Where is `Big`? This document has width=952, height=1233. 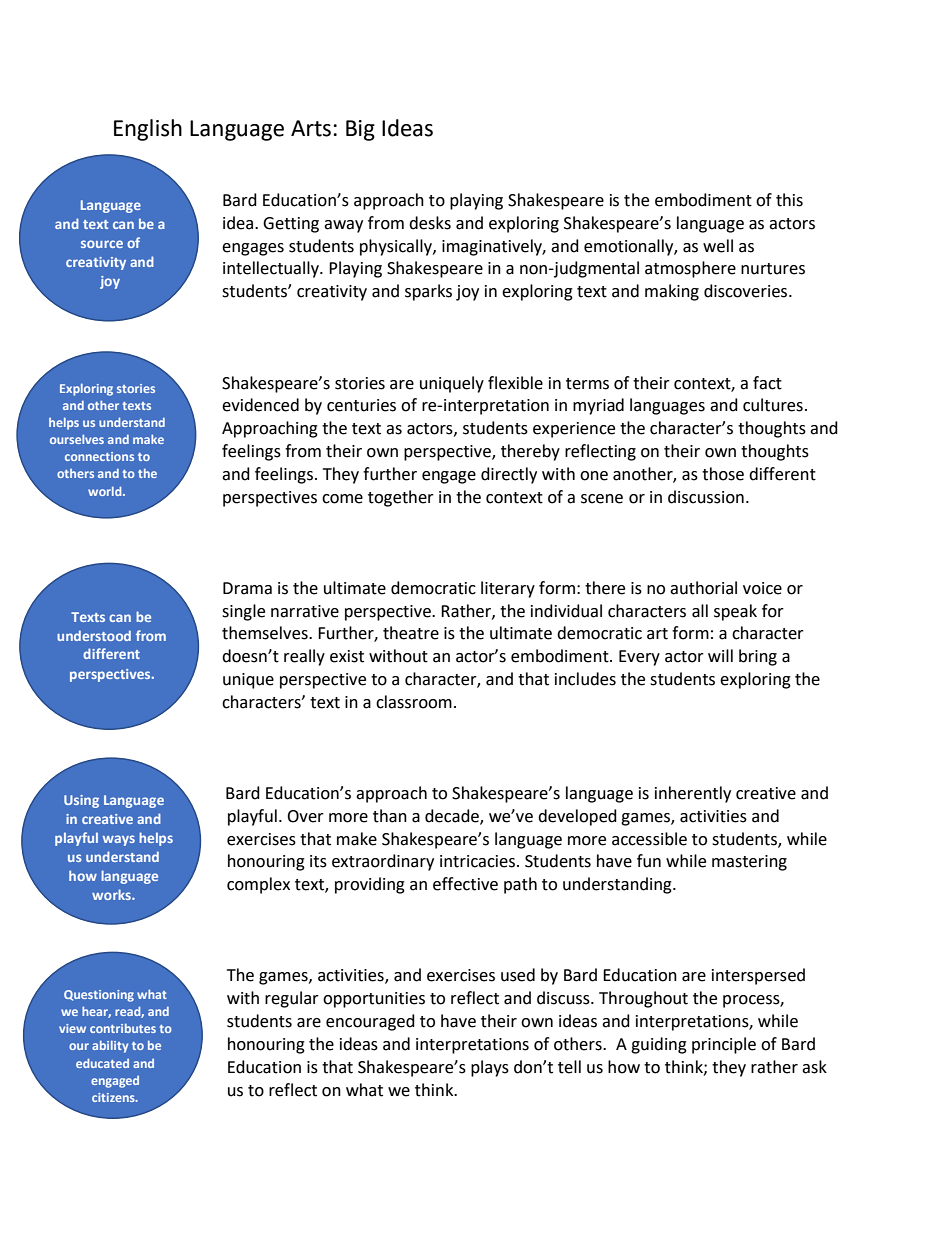
Big is located at coordinates (360, 130).
